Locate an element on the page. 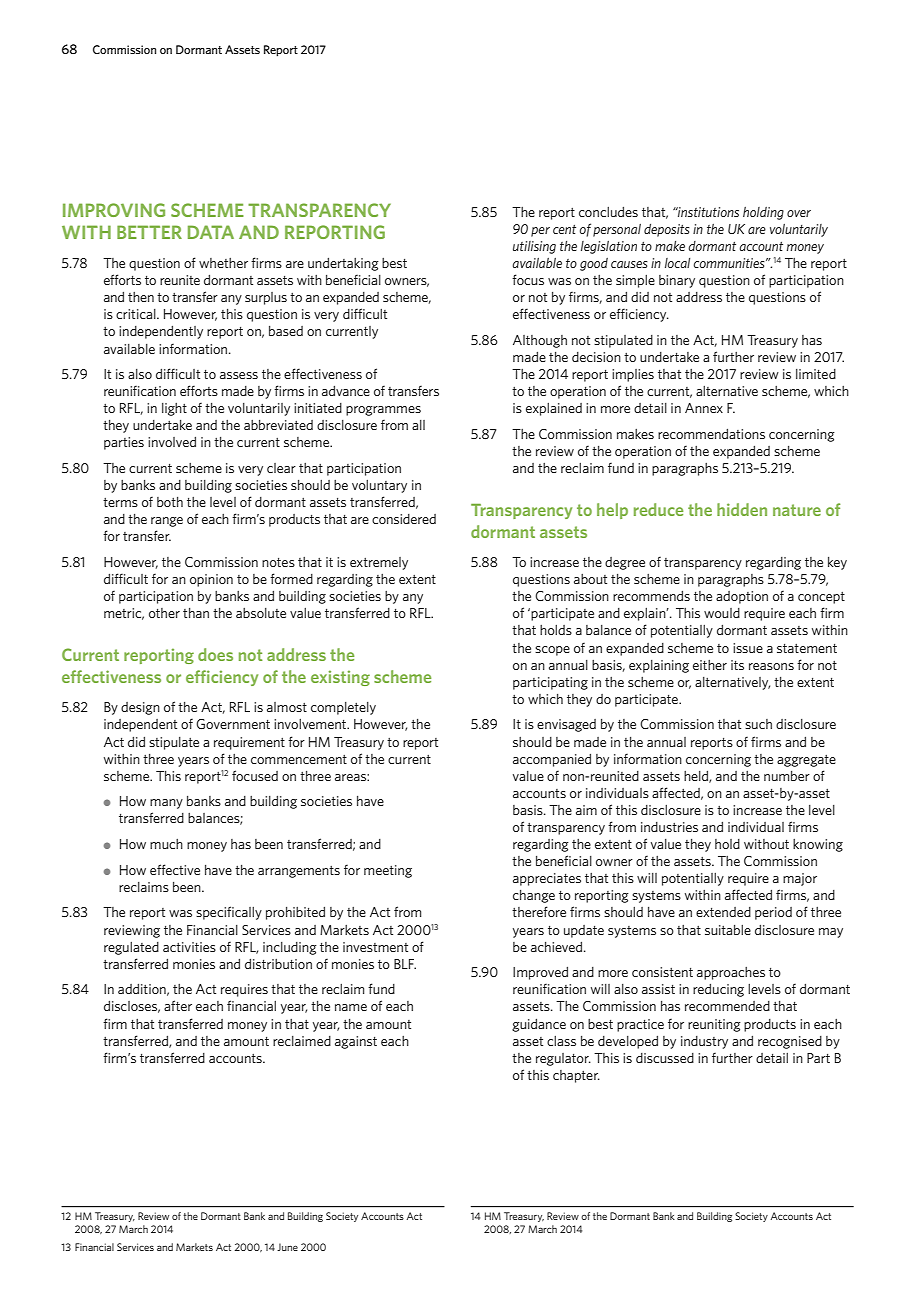  opinion is located at coordinates (211, 580).
